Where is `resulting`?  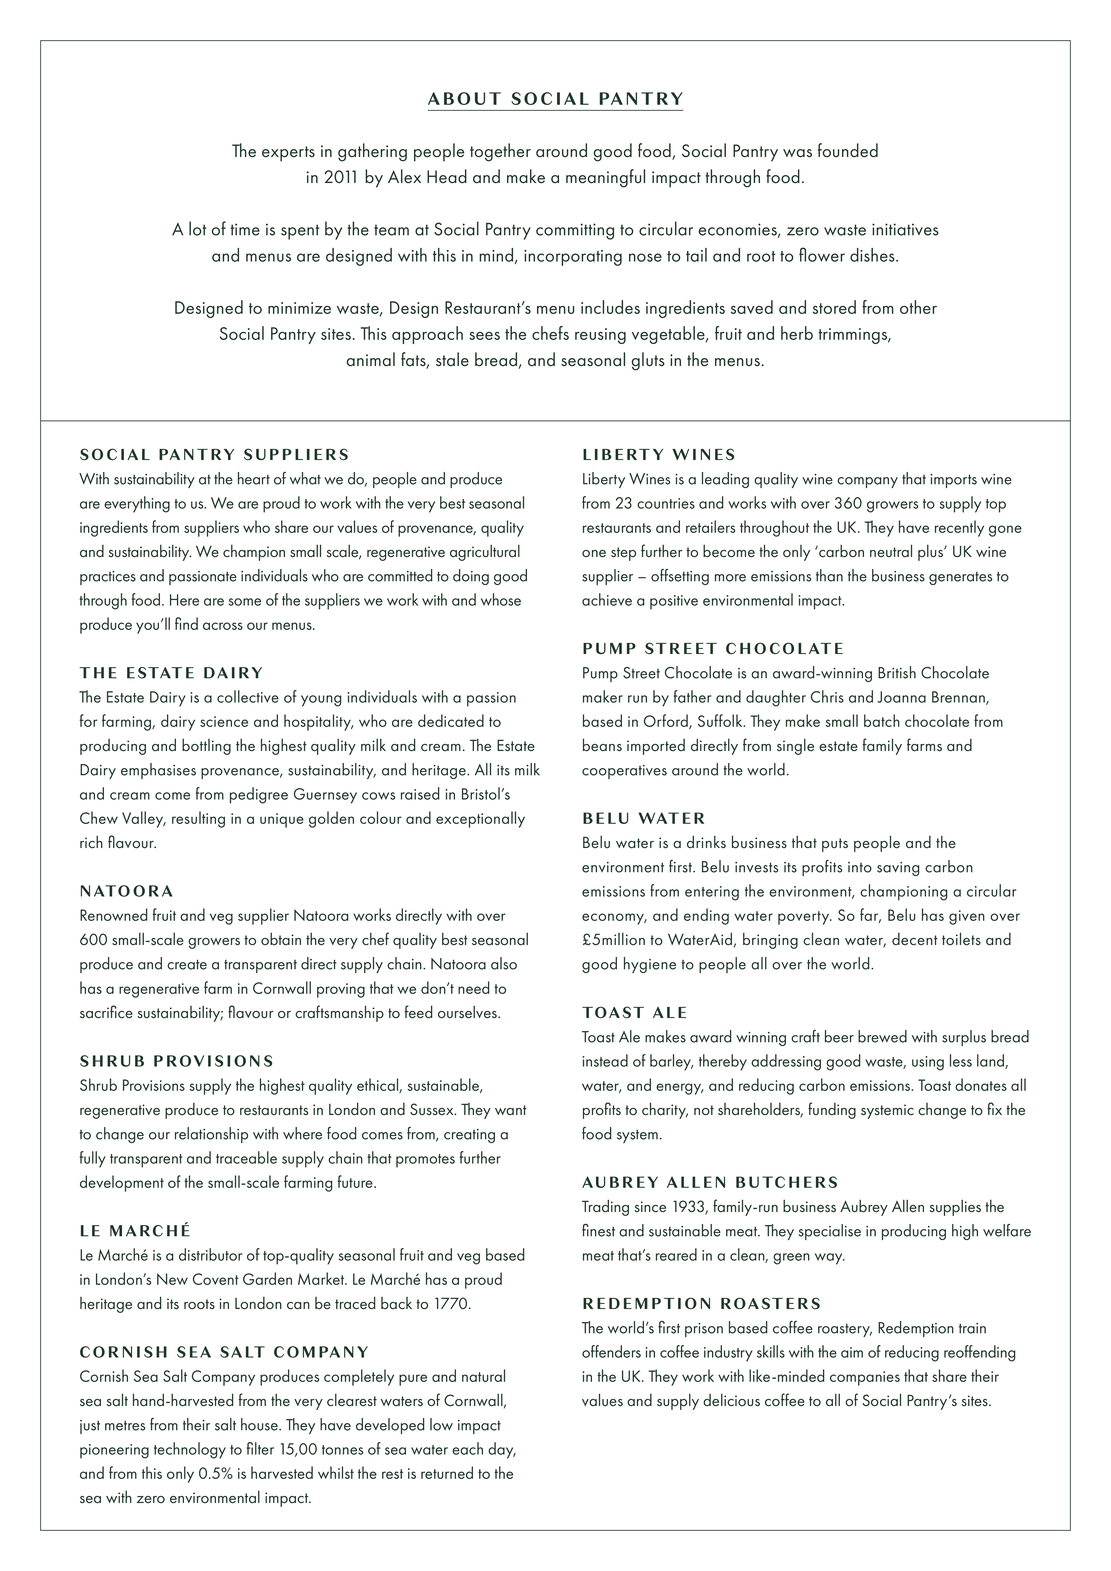 resulting is located at coordinates (198, 819).
